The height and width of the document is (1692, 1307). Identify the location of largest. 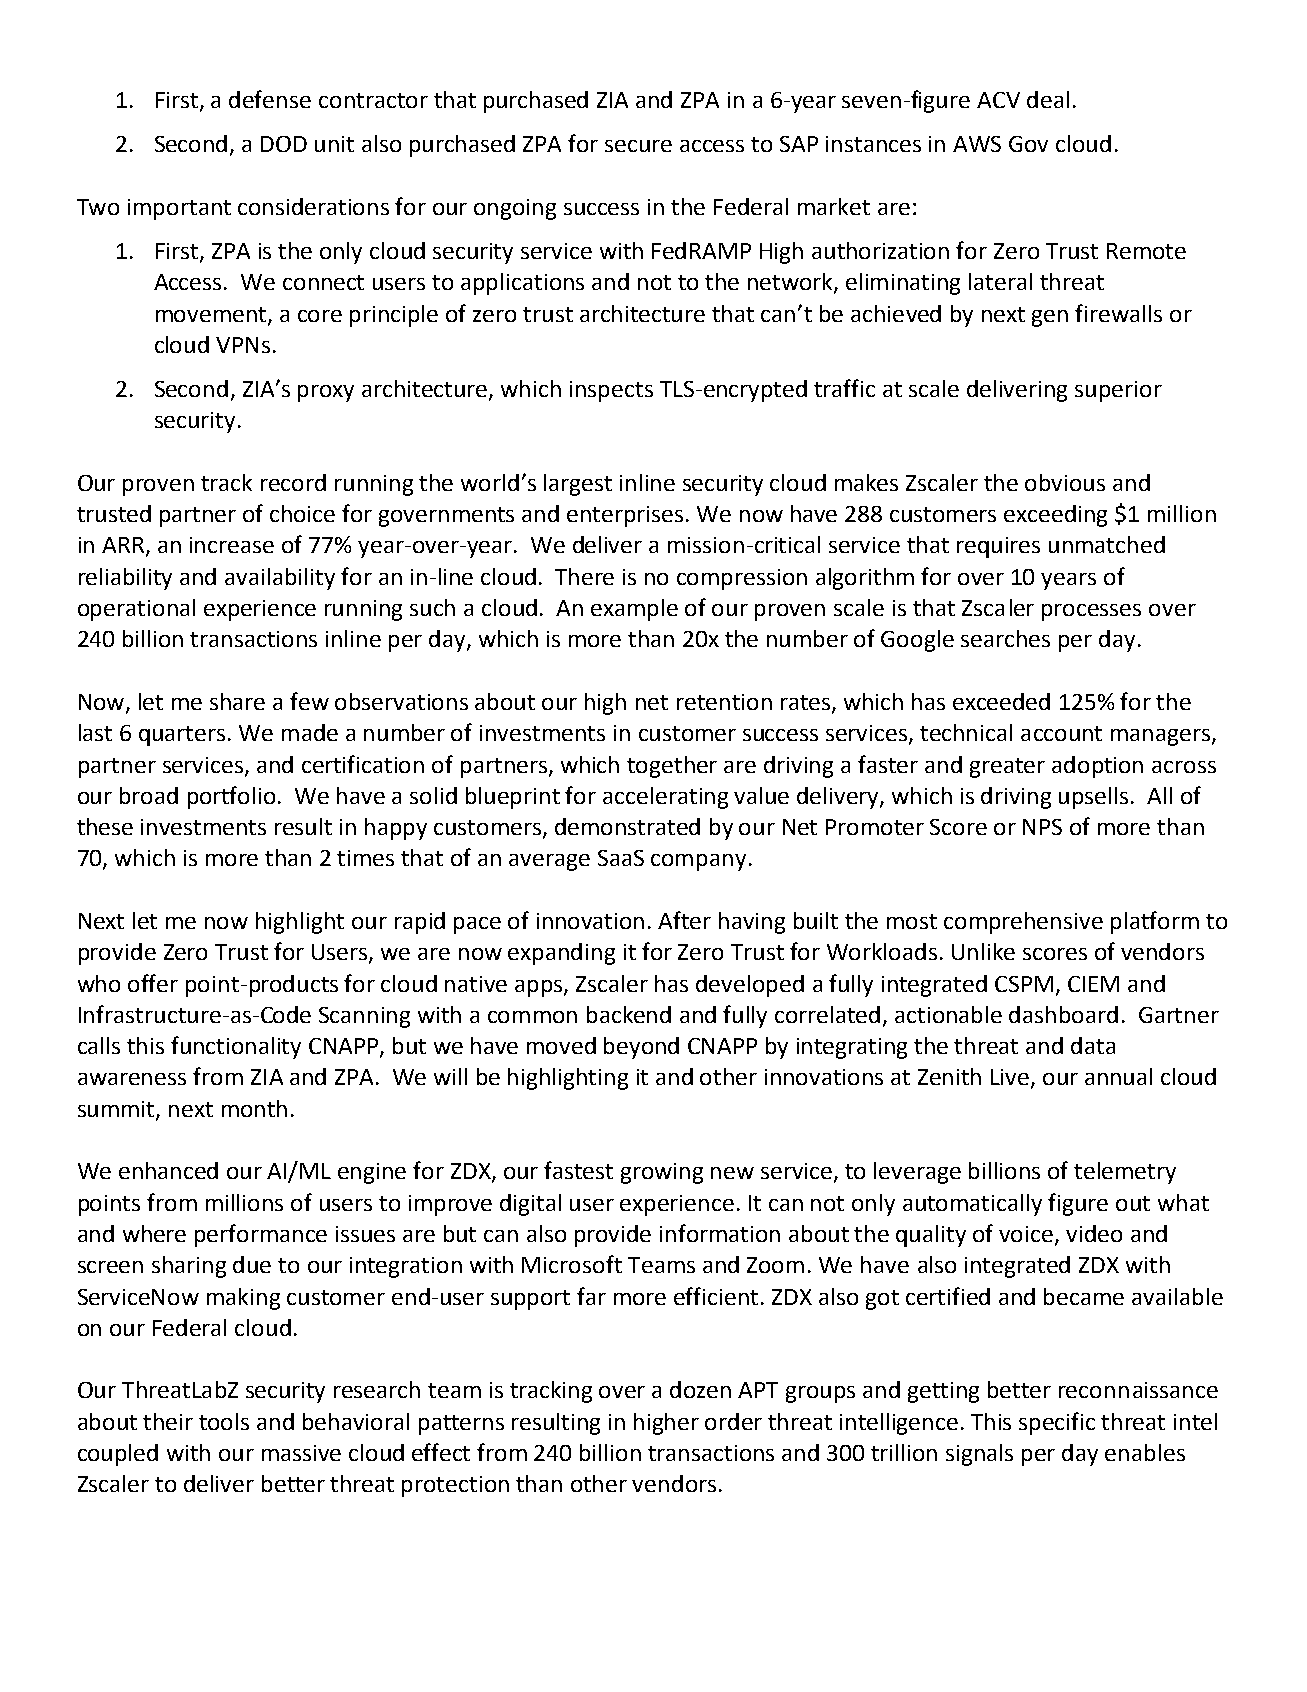
(578, 485).
